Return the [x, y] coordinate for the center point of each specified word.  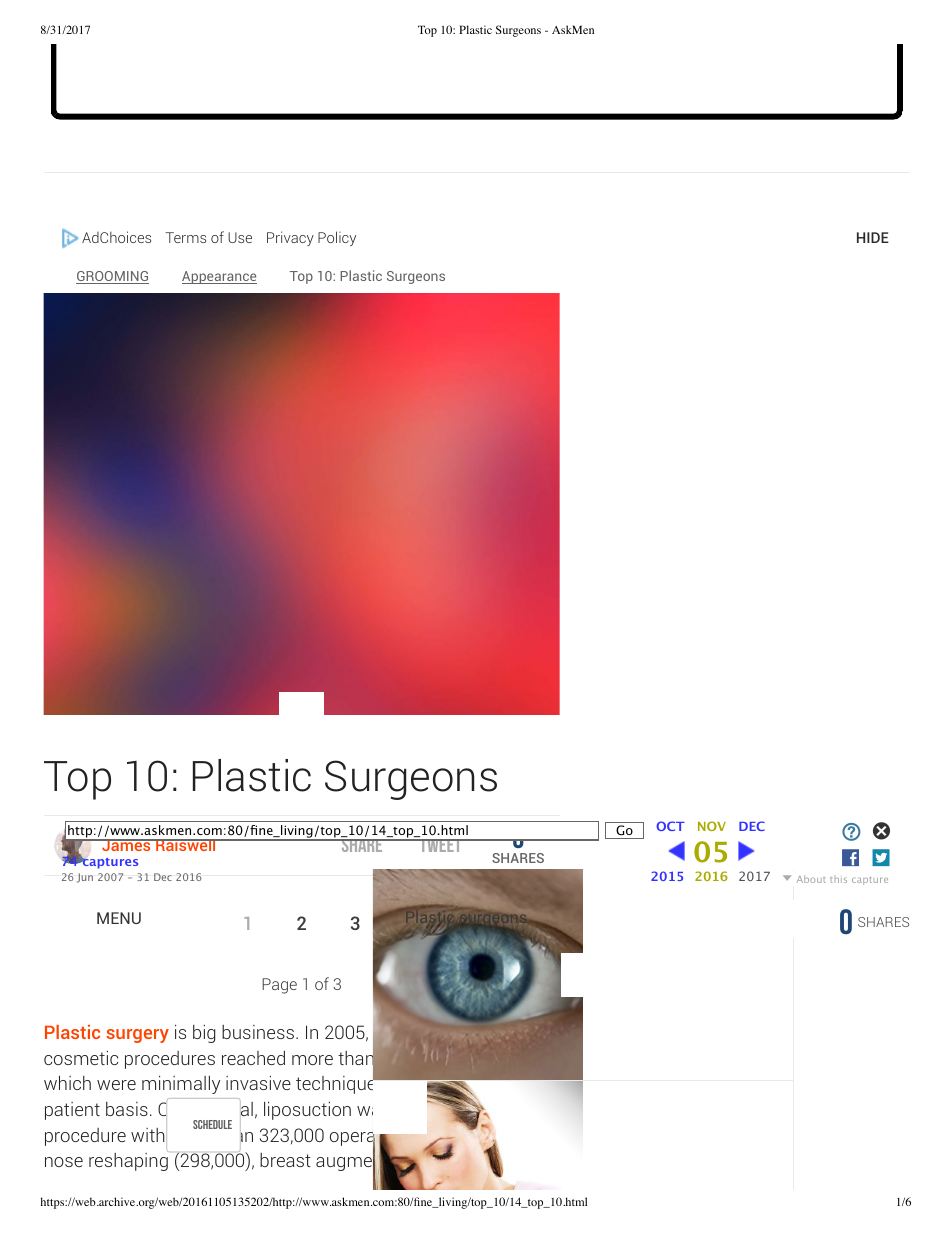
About [811, 879]
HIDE [873, 237]
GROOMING [112, 277]
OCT [670, 826]
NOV [712, 826]
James [126, 845]
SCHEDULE [212, 1124]
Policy [337, 238]
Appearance [219, 277]
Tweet [440, 843]
